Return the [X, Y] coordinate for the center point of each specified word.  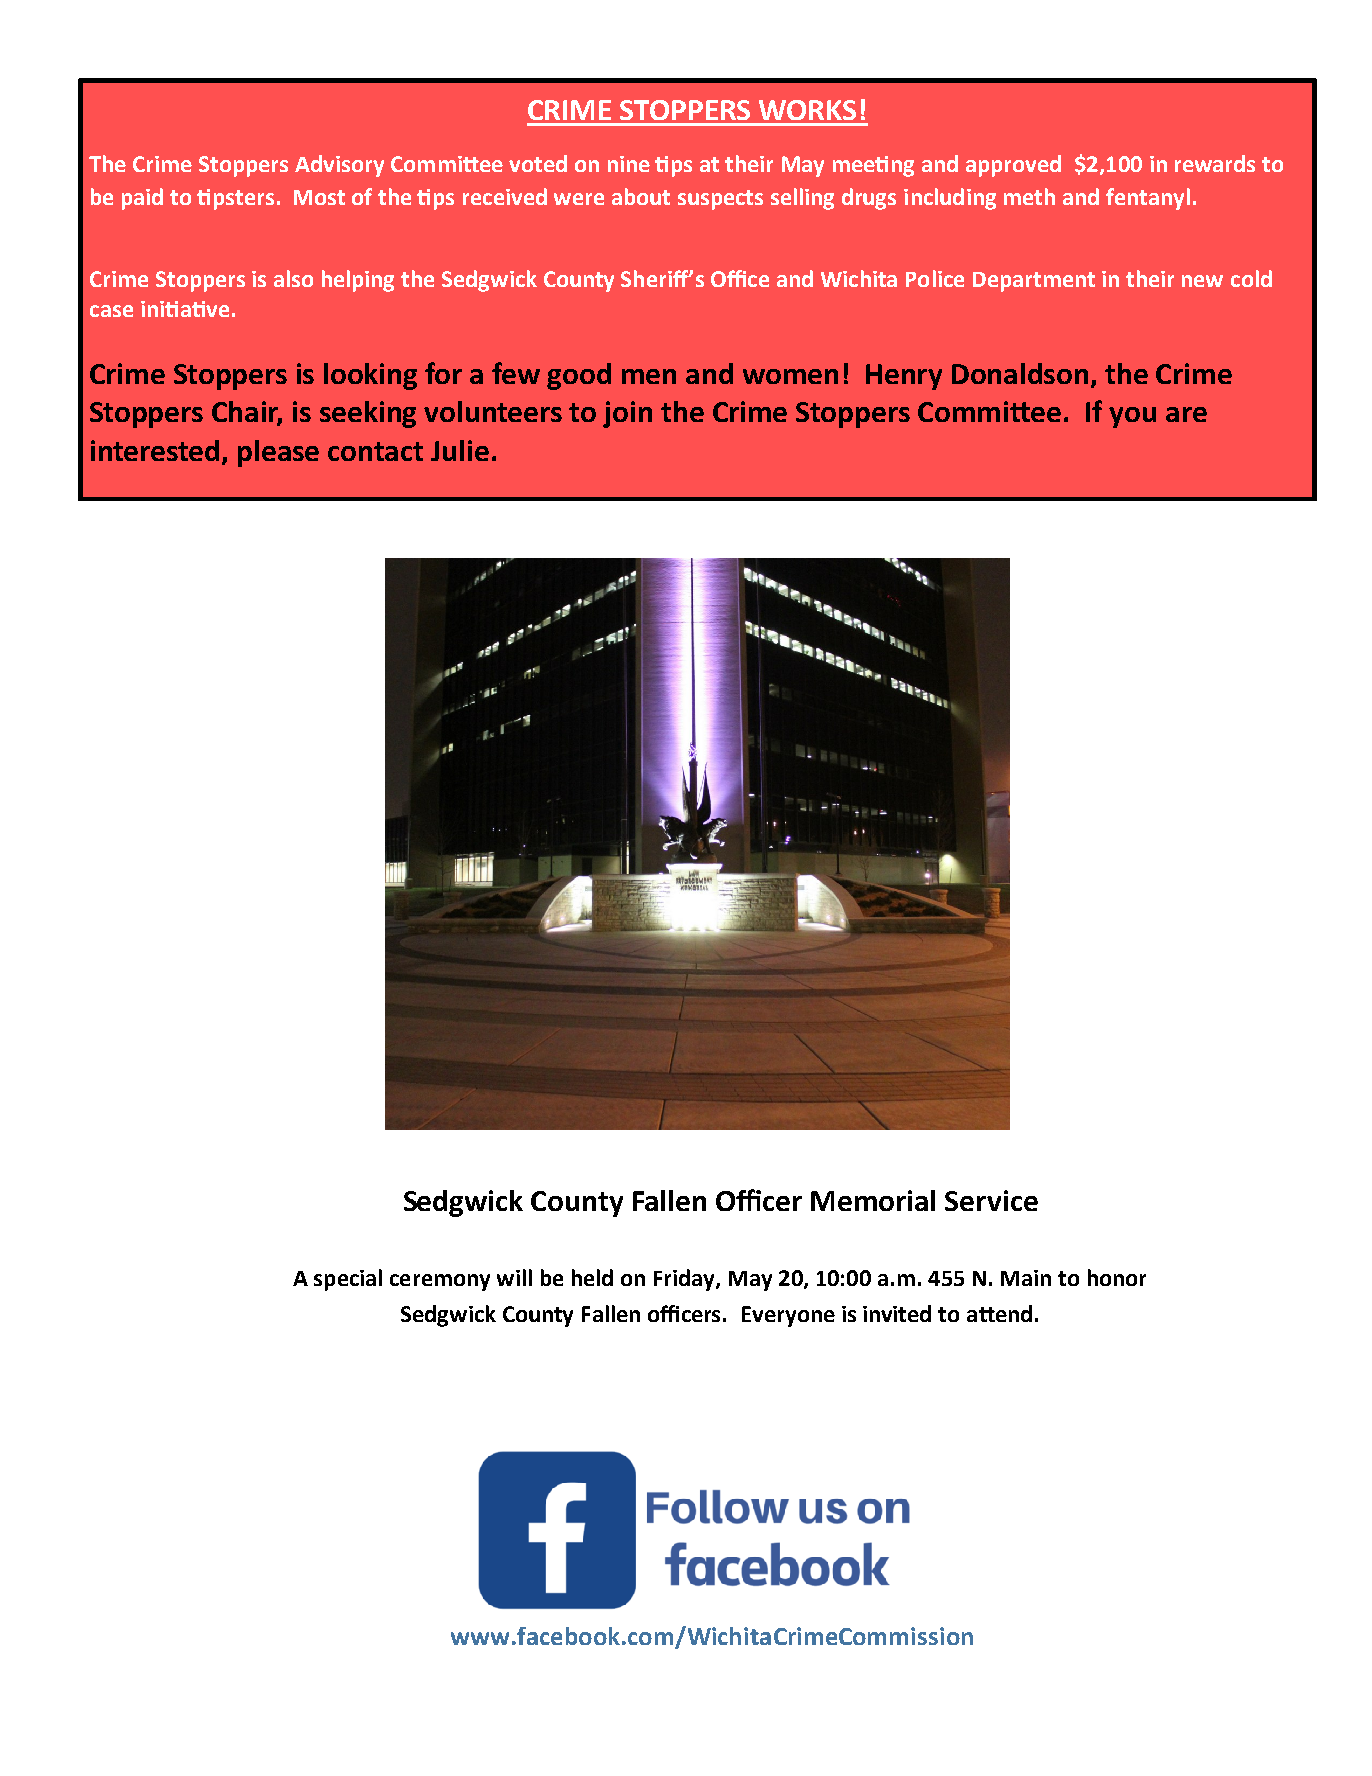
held [592, 1277]
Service [991, 1200]
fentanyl [1148, 199]
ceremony [440, 1282]
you [1132, 417]
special [348, 1280]
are [1186, 414]
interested [155, 450]
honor [1117, 1277]
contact [375, 451]
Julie [460, 450]
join [627, 414]
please [278, 453]
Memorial [873, 1200]
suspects [720, 200]
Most [319, 197]
